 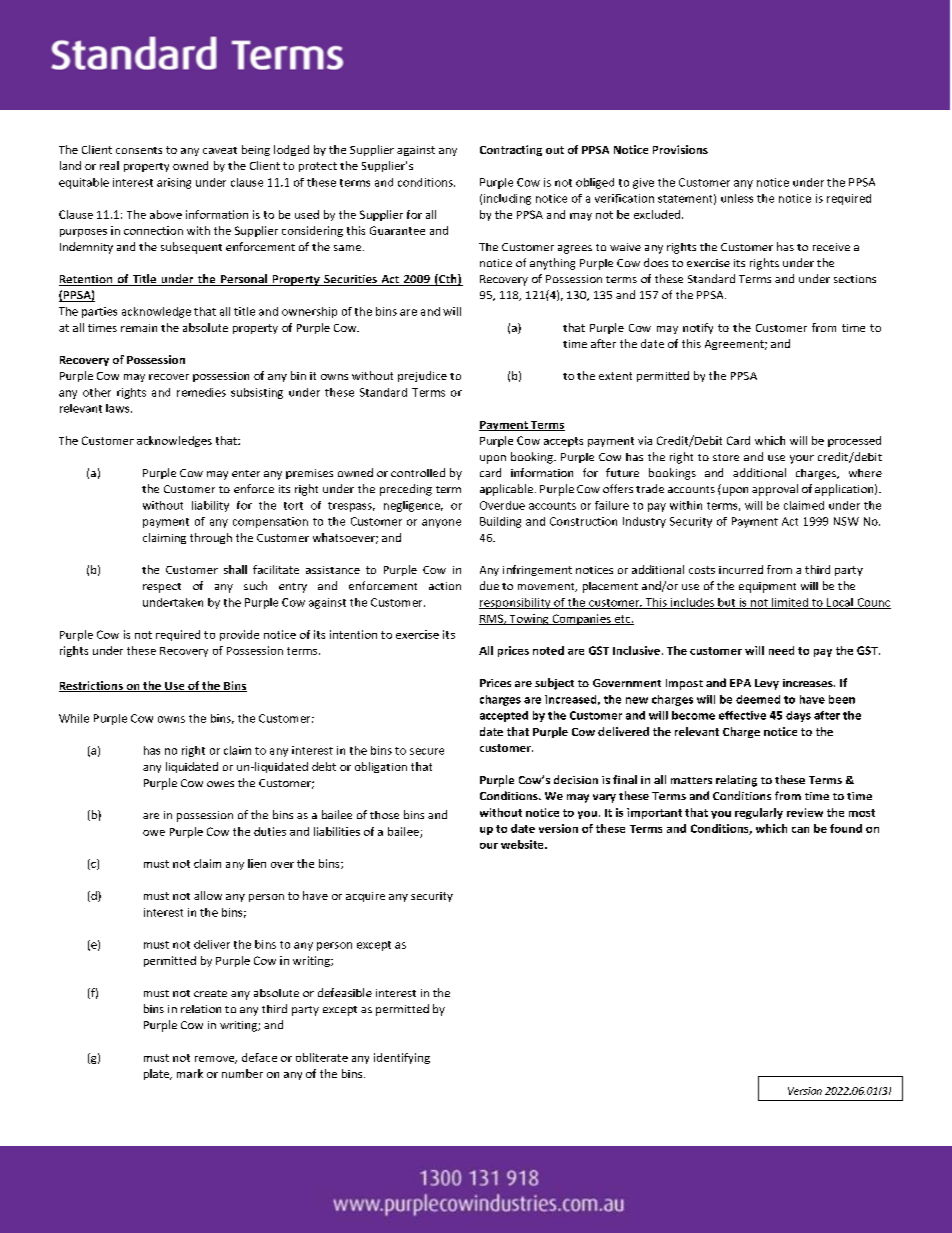 I want to click on secure, so click(x=427, y=751).
